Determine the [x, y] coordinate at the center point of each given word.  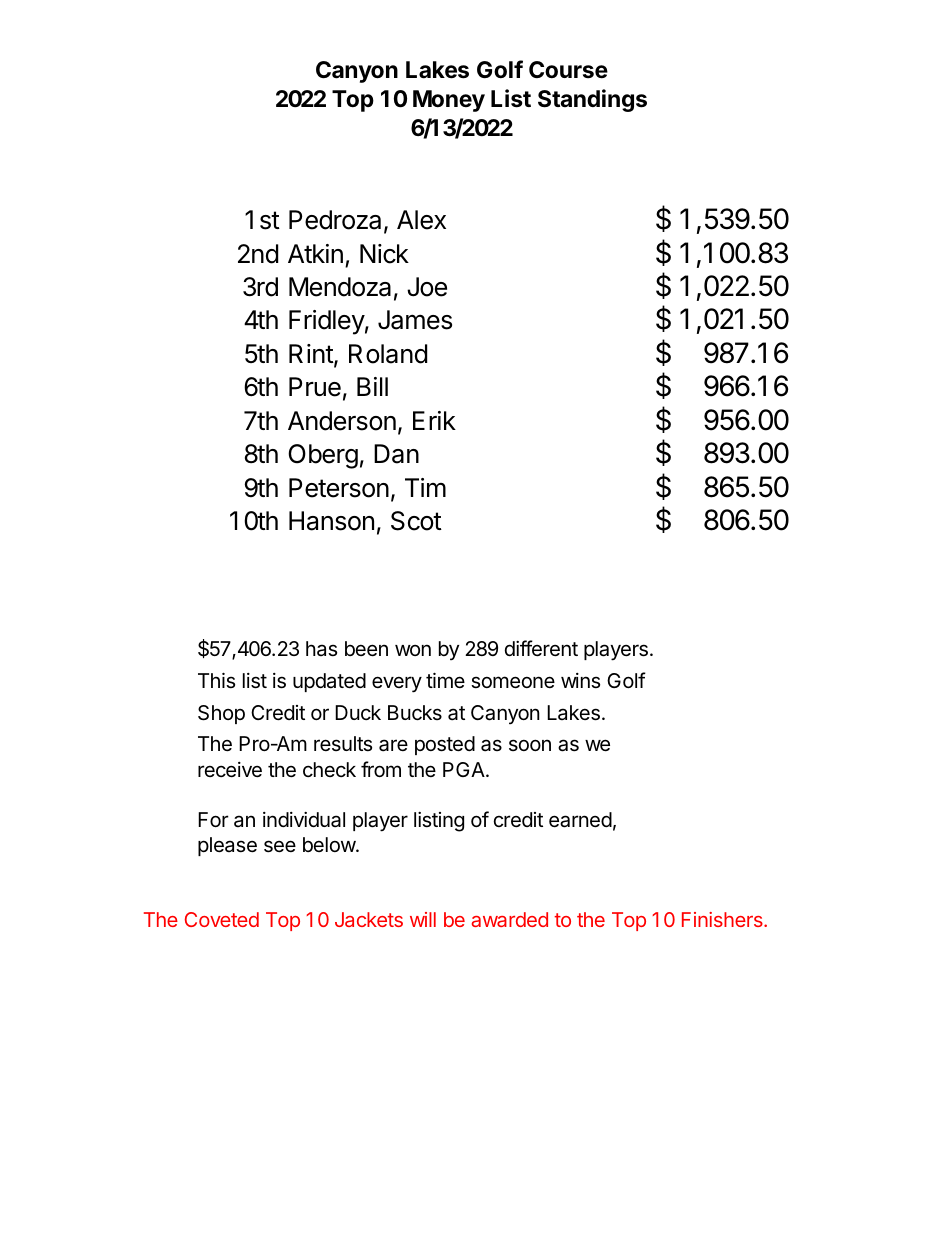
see [280, 846]
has [321, 649]
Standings [592, 100]
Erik [434, 420]
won [413, 650]
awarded [510, 919]
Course [568, 70]
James [415, 320]
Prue [315, 387]
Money [449, 101]
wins [580, 681]
